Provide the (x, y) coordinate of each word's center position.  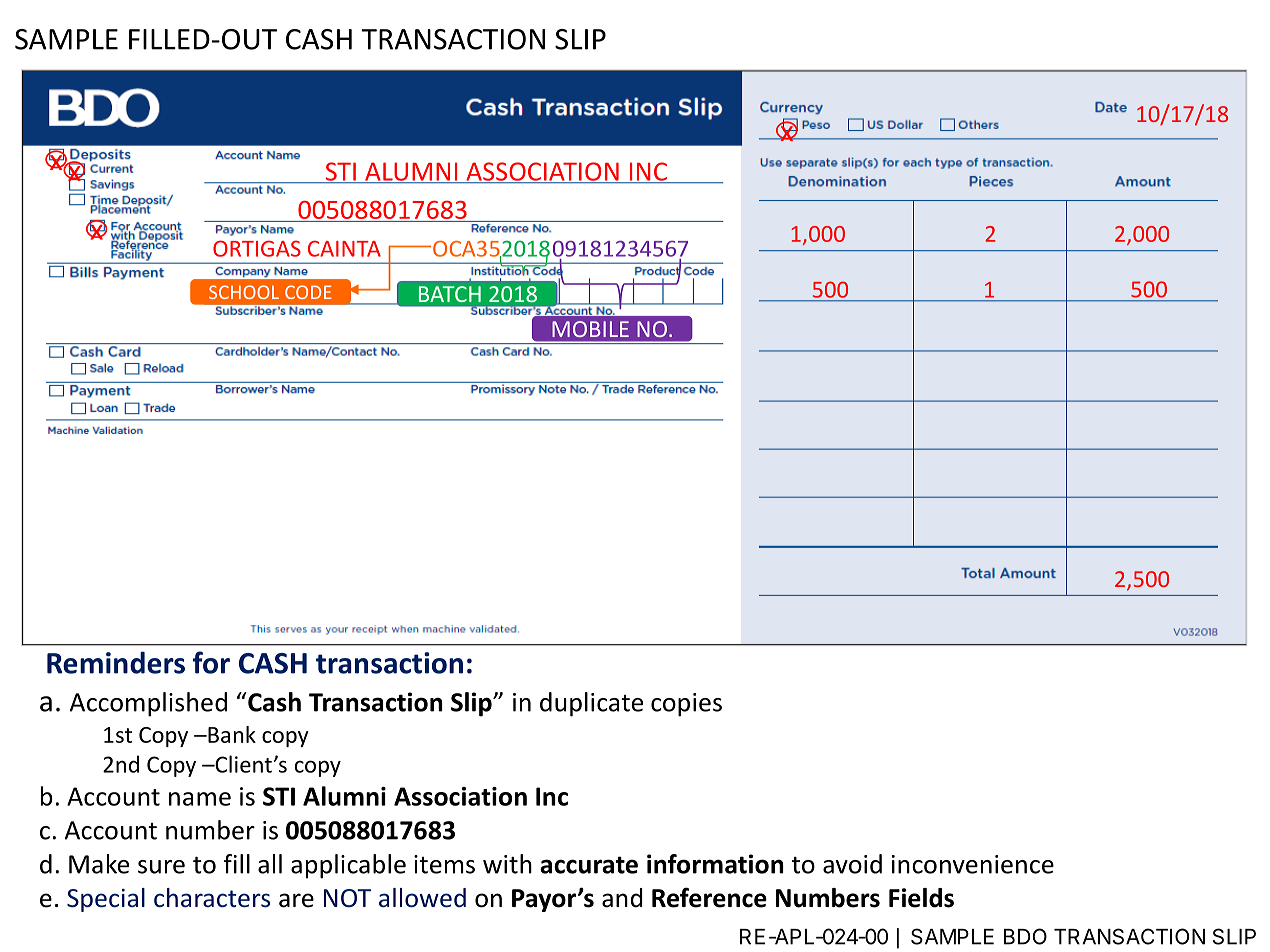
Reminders (116, 662)
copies (686, 705)
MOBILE (590, 329)
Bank (231, 734)
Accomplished (148, 704)
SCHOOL (244, 292)
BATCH (450, 294)
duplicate (591, 704)
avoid (852, 864)
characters (212, 898)
